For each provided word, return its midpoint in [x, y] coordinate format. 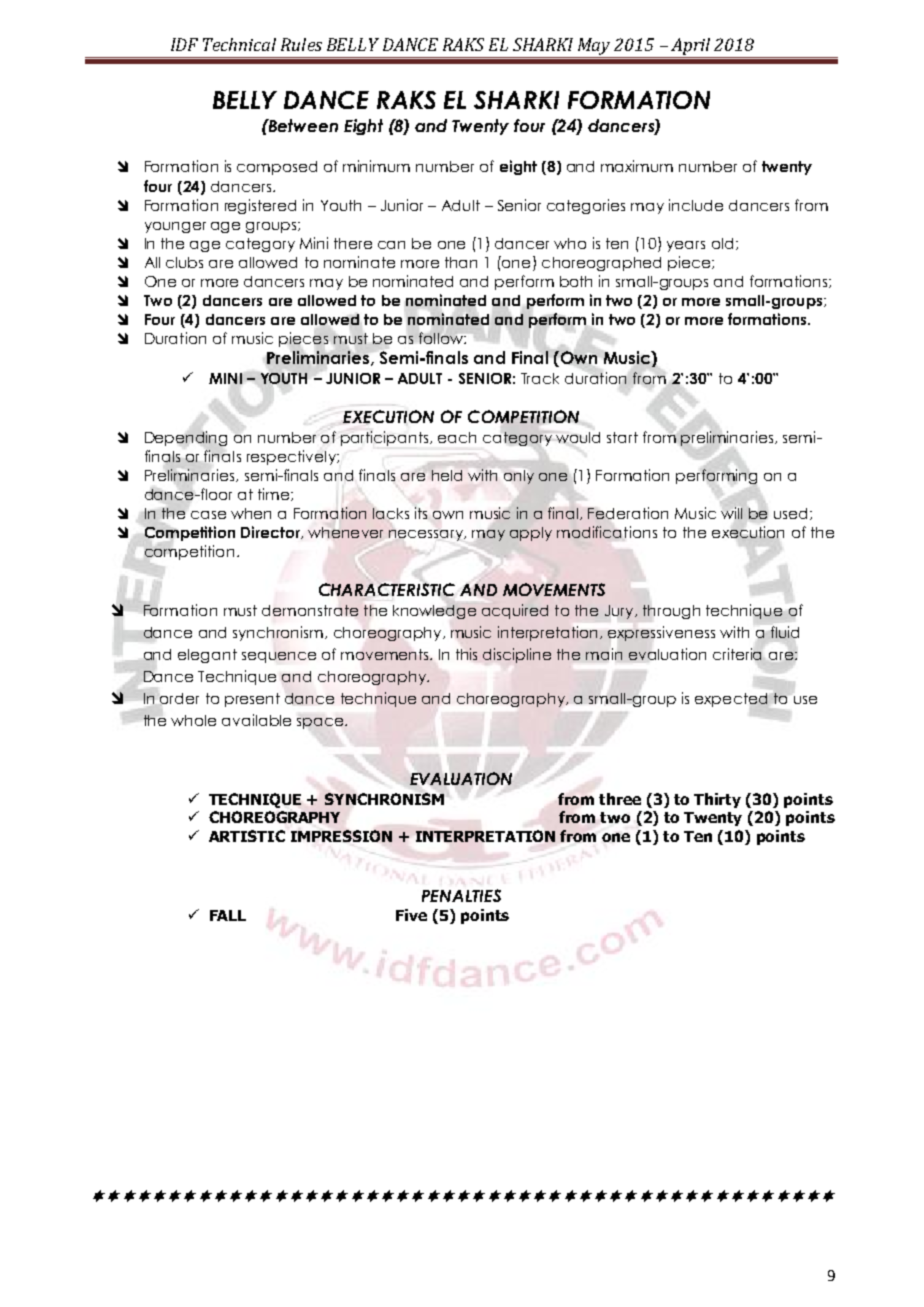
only [519, 477]
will [731, 513]
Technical [239, 44]
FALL [228, 915]
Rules [301, 44]
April [691, 48]
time [275, 494]
